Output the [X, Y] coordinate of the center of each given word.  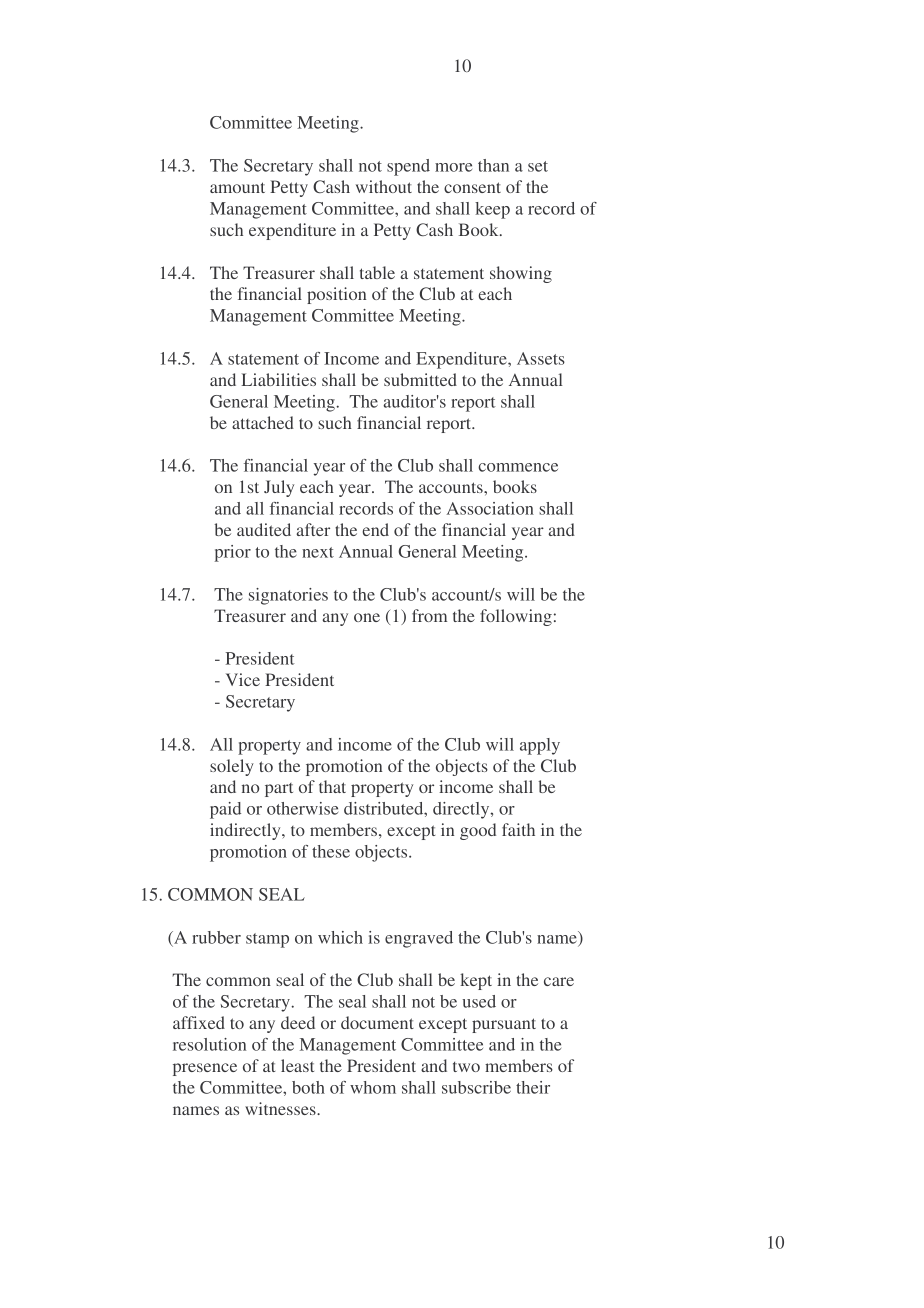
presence [205, 1069]
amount [237, 187]
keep [492, 210]
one [367, 617]
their [533, 1087]
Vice [243, 679]
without [384, 186]
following [516, 617]
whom [373, 1087]
